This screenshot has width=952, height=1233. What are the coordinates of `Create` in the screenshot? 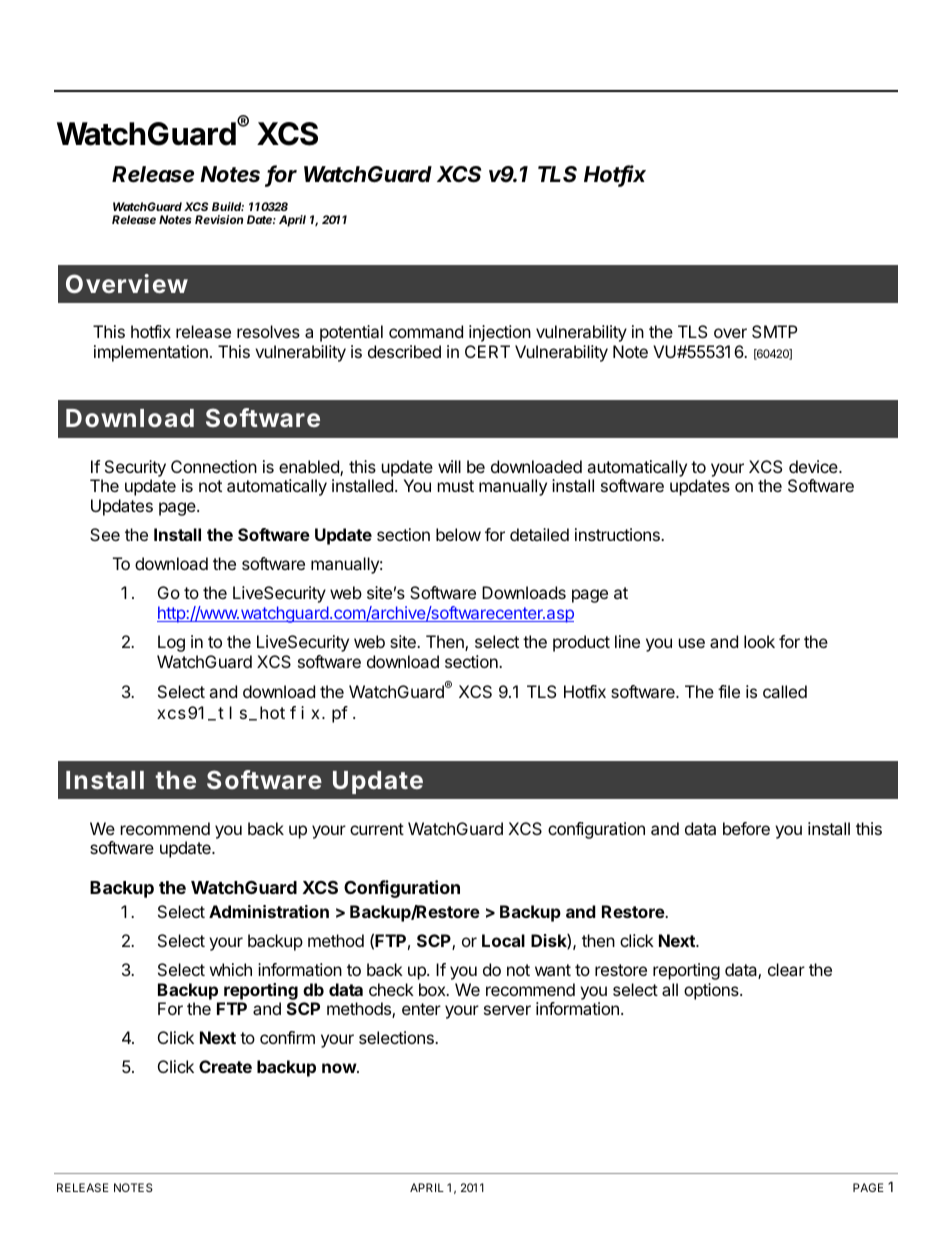 It's located at (225, 1066).
